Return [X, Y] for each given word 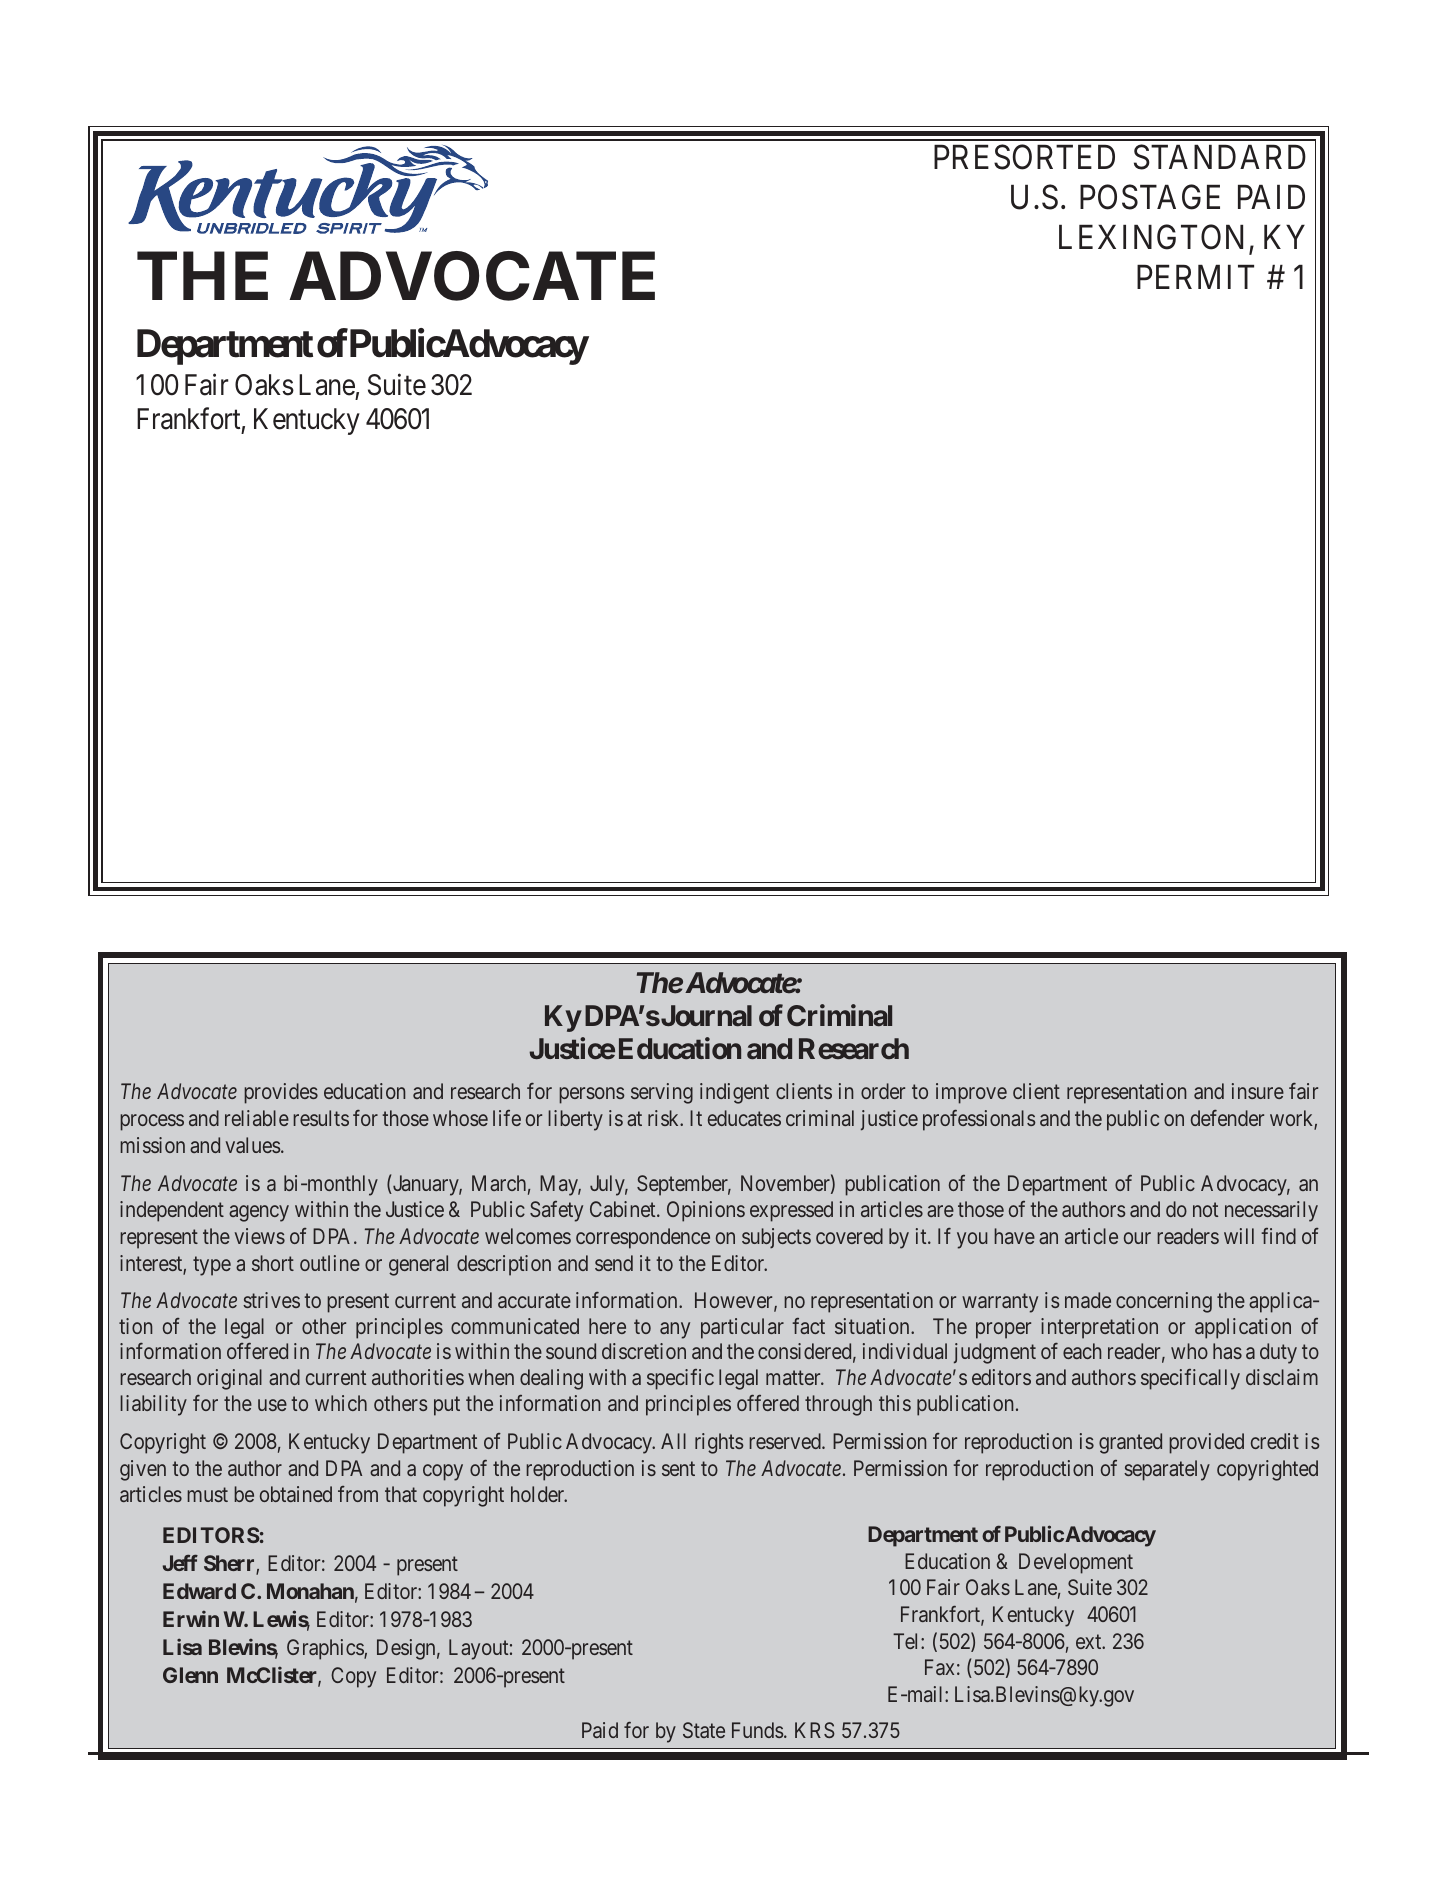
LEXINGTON [1154, 239]
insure [1258, 1091]
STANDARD [1220, 157]
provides [281, 1093]
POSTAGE [1150, 197]
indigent [734, 1093]
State [704, 1730]
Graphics [326, 1649]
